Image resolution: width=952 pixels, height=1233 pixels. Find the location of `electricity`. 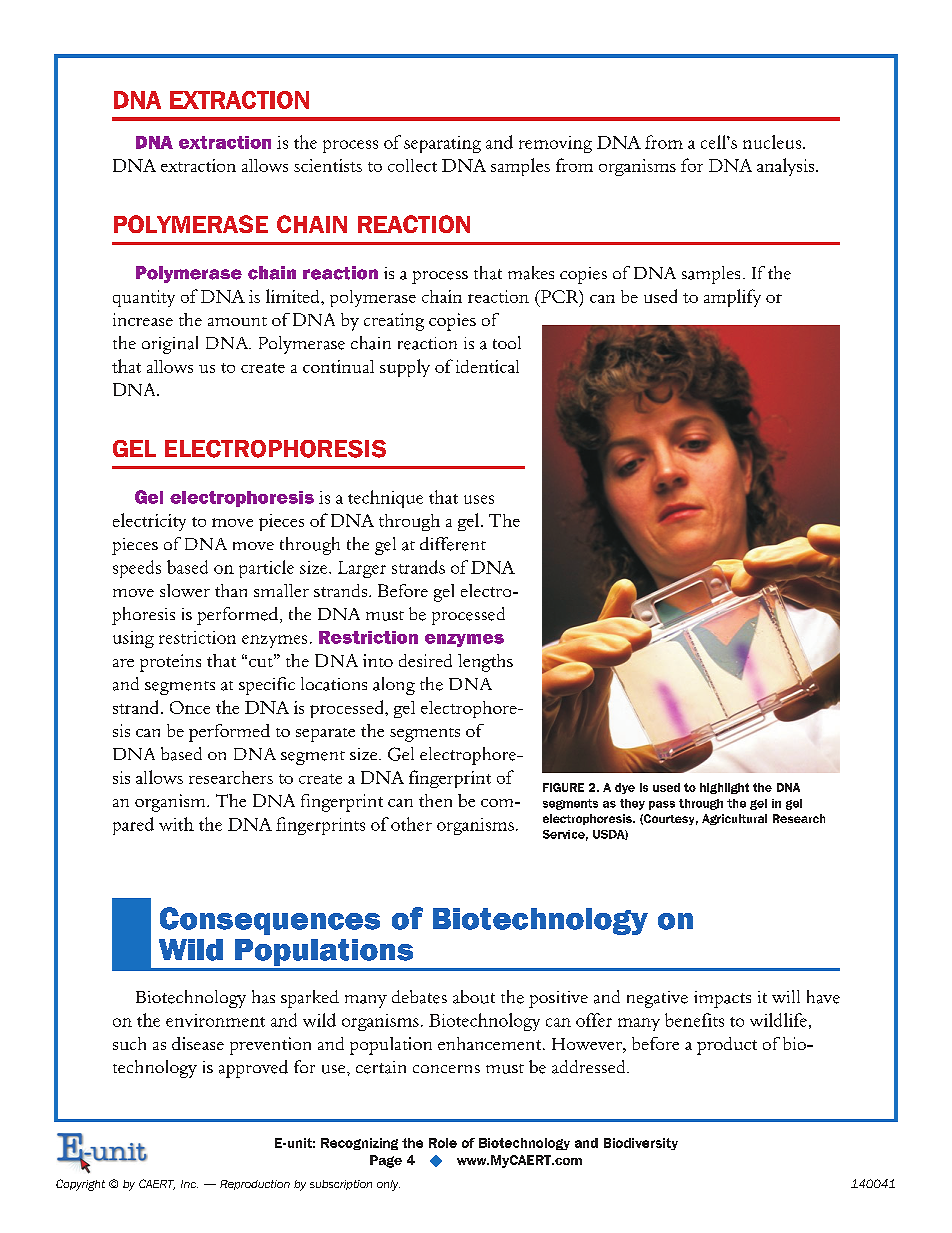

electricity is located at coordinates (149, 522).
